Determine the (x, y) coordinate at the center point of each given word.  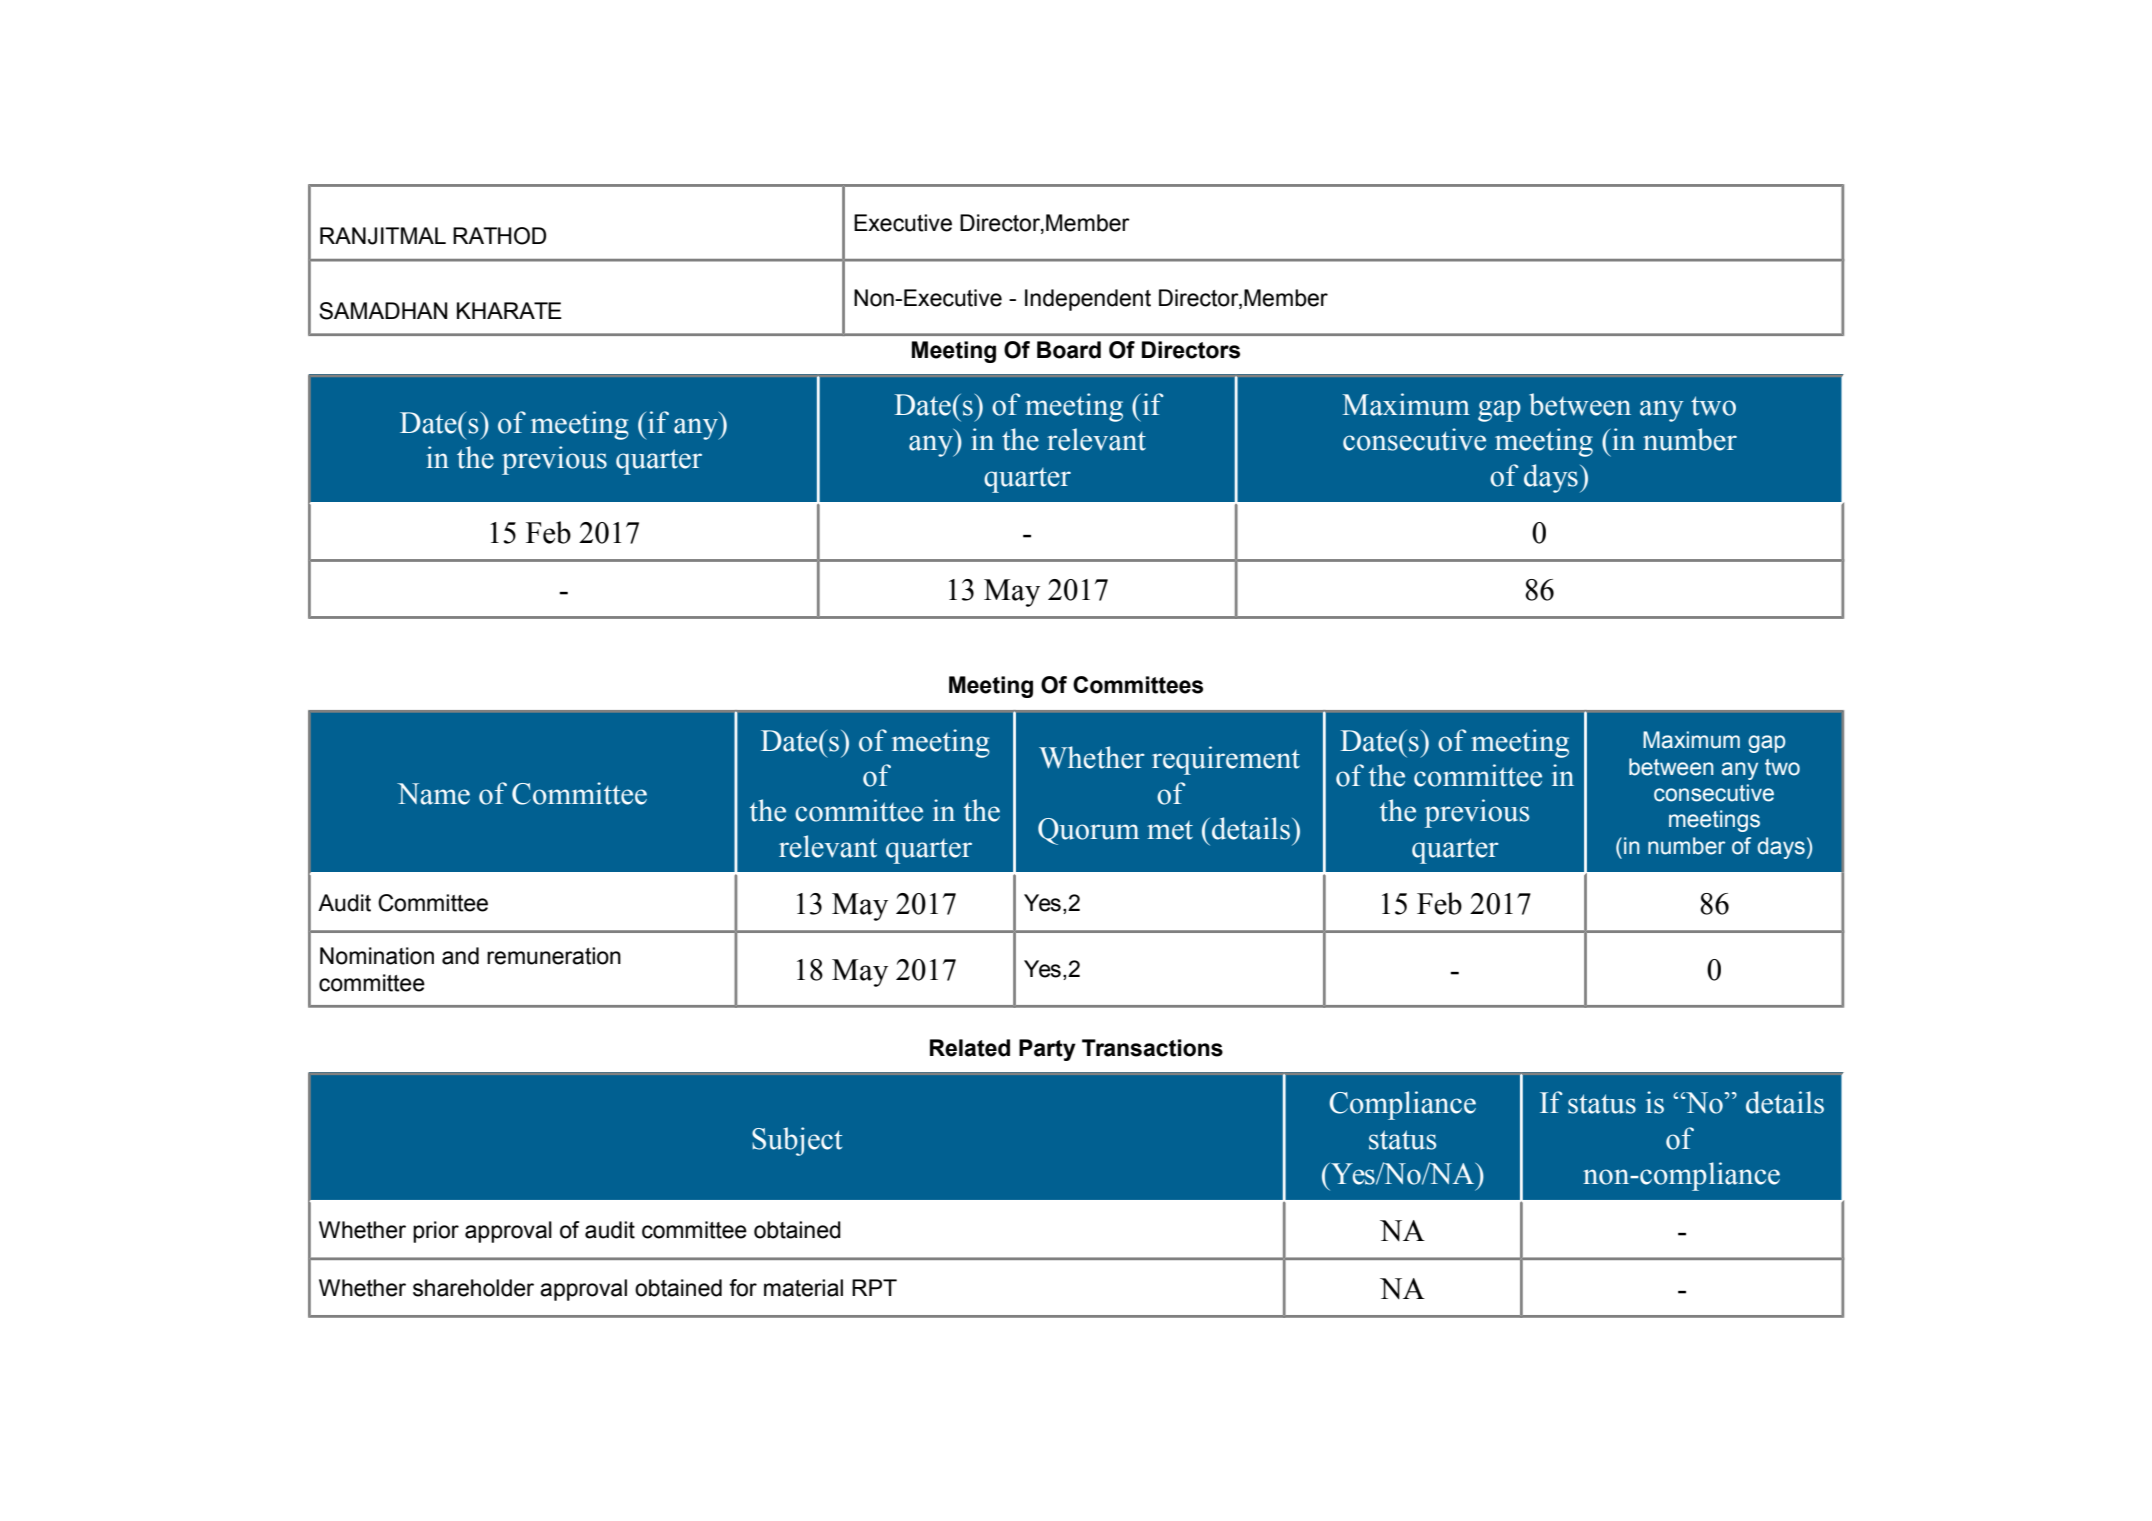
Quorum (1088, 831)
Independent (1088, 300)
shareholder (473, 1288)
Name (433, 794)
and (460, 956)
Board (1069, 350)
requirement (1226, 760)
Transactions (1152, 1048)
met (1170, 830)
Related (970, 1048)
